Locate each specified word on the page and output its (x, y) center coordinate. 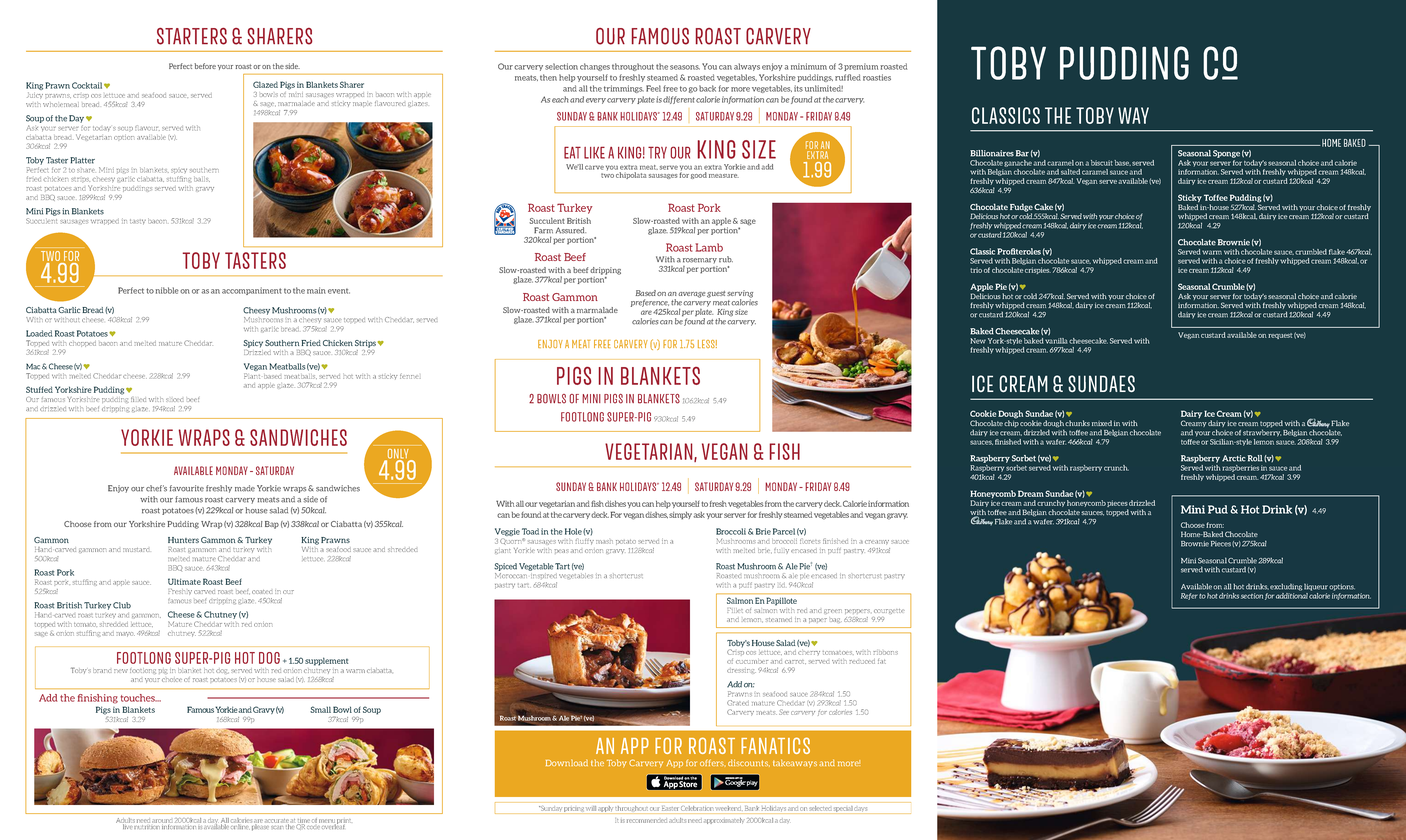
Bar (1022, 153)
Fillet (735, 610)
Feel (653, 88)
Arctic (1234, 458)
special (843, 809)
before (205, 66)
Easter (670, 809)
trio (976, 270)
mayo (125, 634)
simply (680, 516)
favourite (187, 488)
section (1252, 596)
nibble (167, 290)
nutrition (146, 825)
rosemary (700, 260)
